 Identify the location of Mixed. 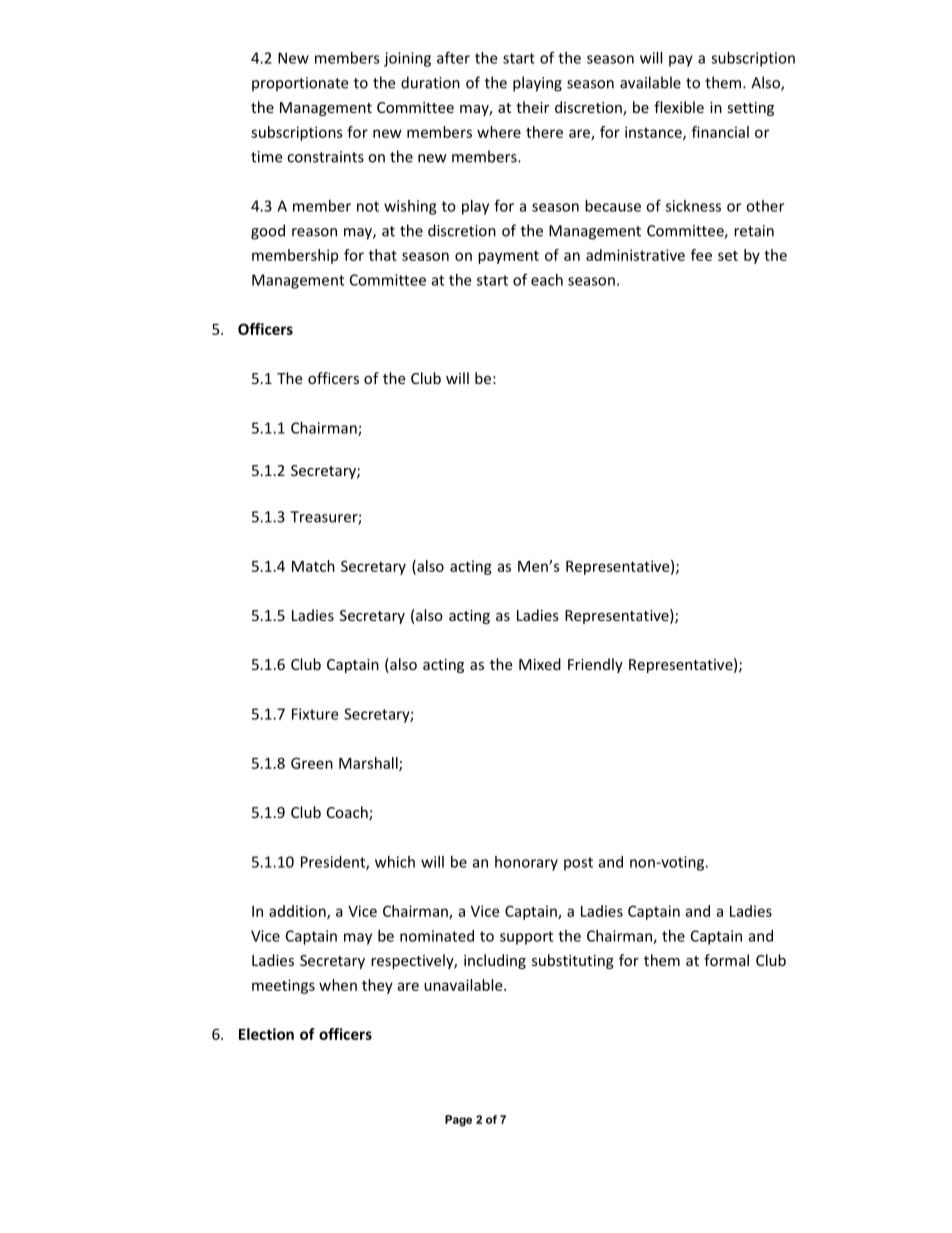
(540, 664).
